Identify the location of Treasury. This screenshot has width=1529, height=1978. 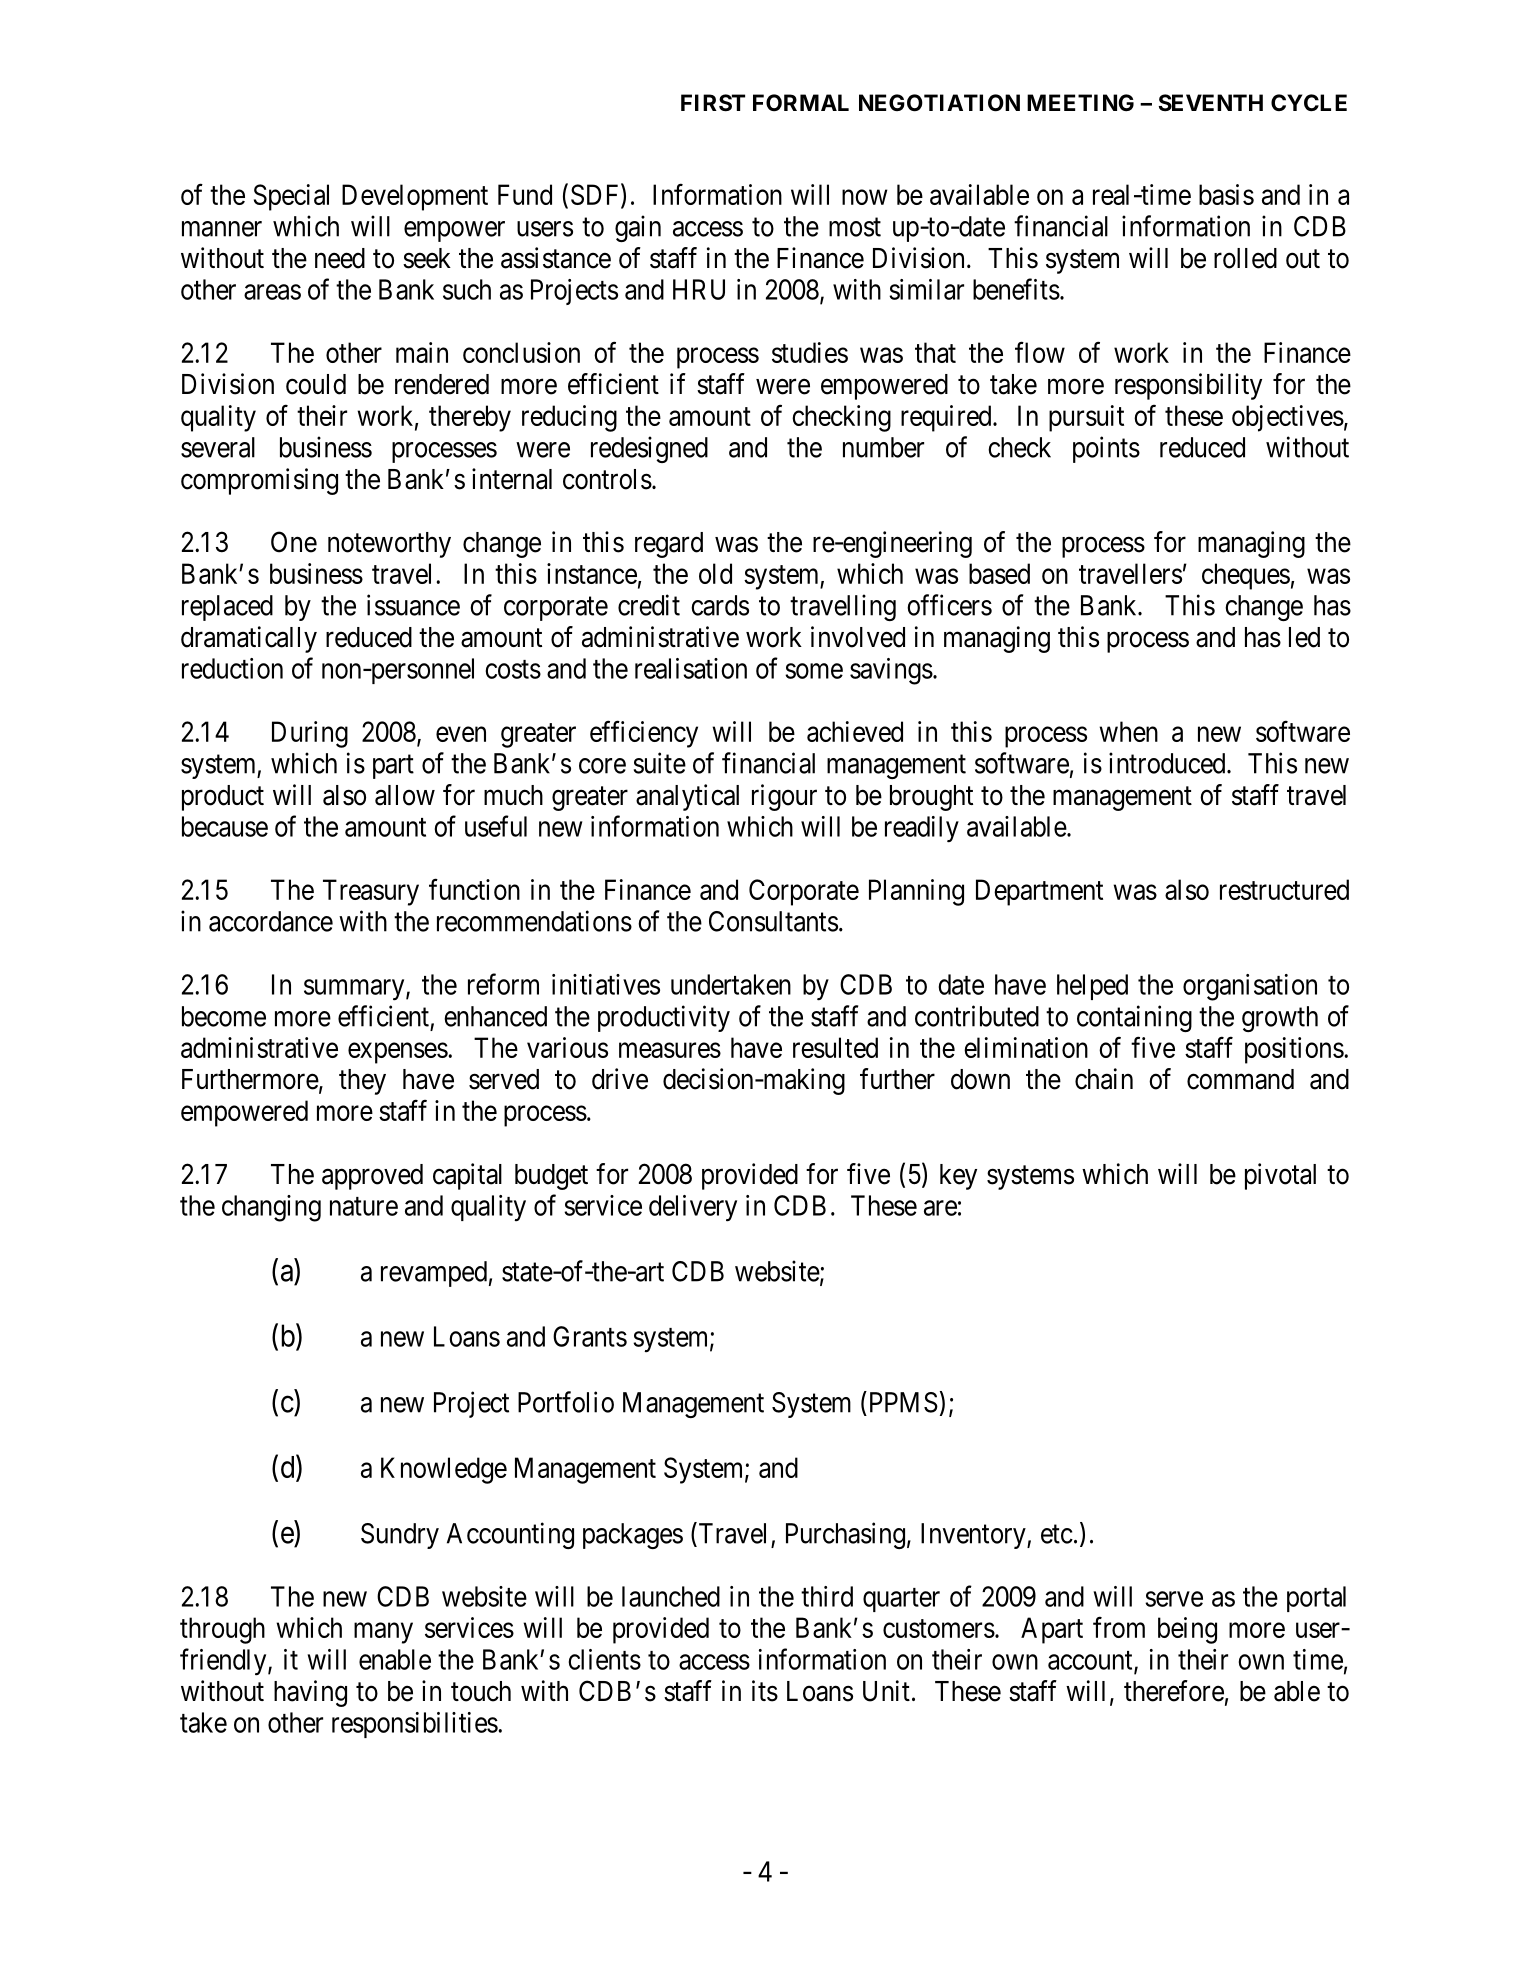
(371, 892).
